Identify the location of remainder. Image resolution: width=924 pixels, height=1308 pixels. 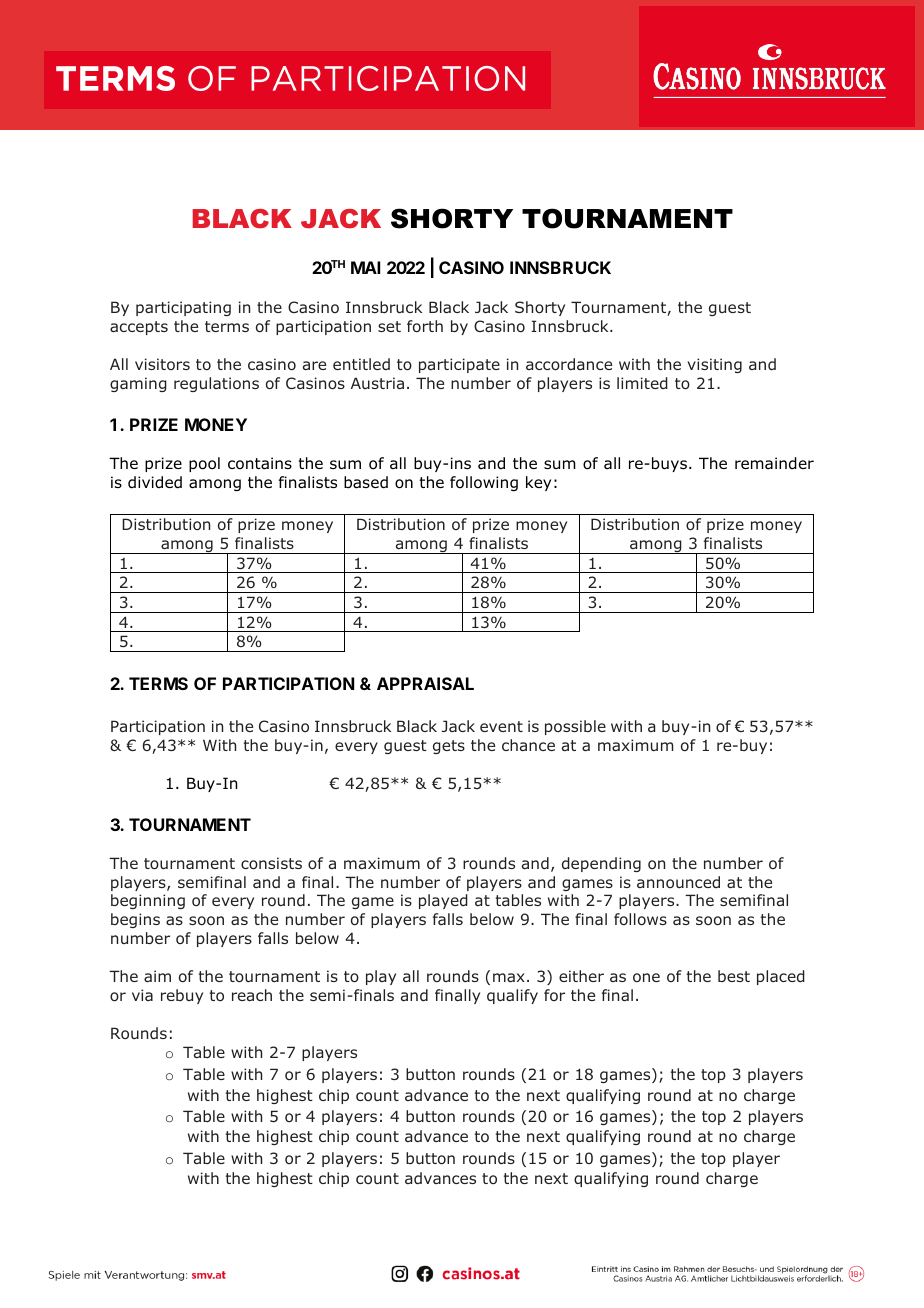
(774, 463).
